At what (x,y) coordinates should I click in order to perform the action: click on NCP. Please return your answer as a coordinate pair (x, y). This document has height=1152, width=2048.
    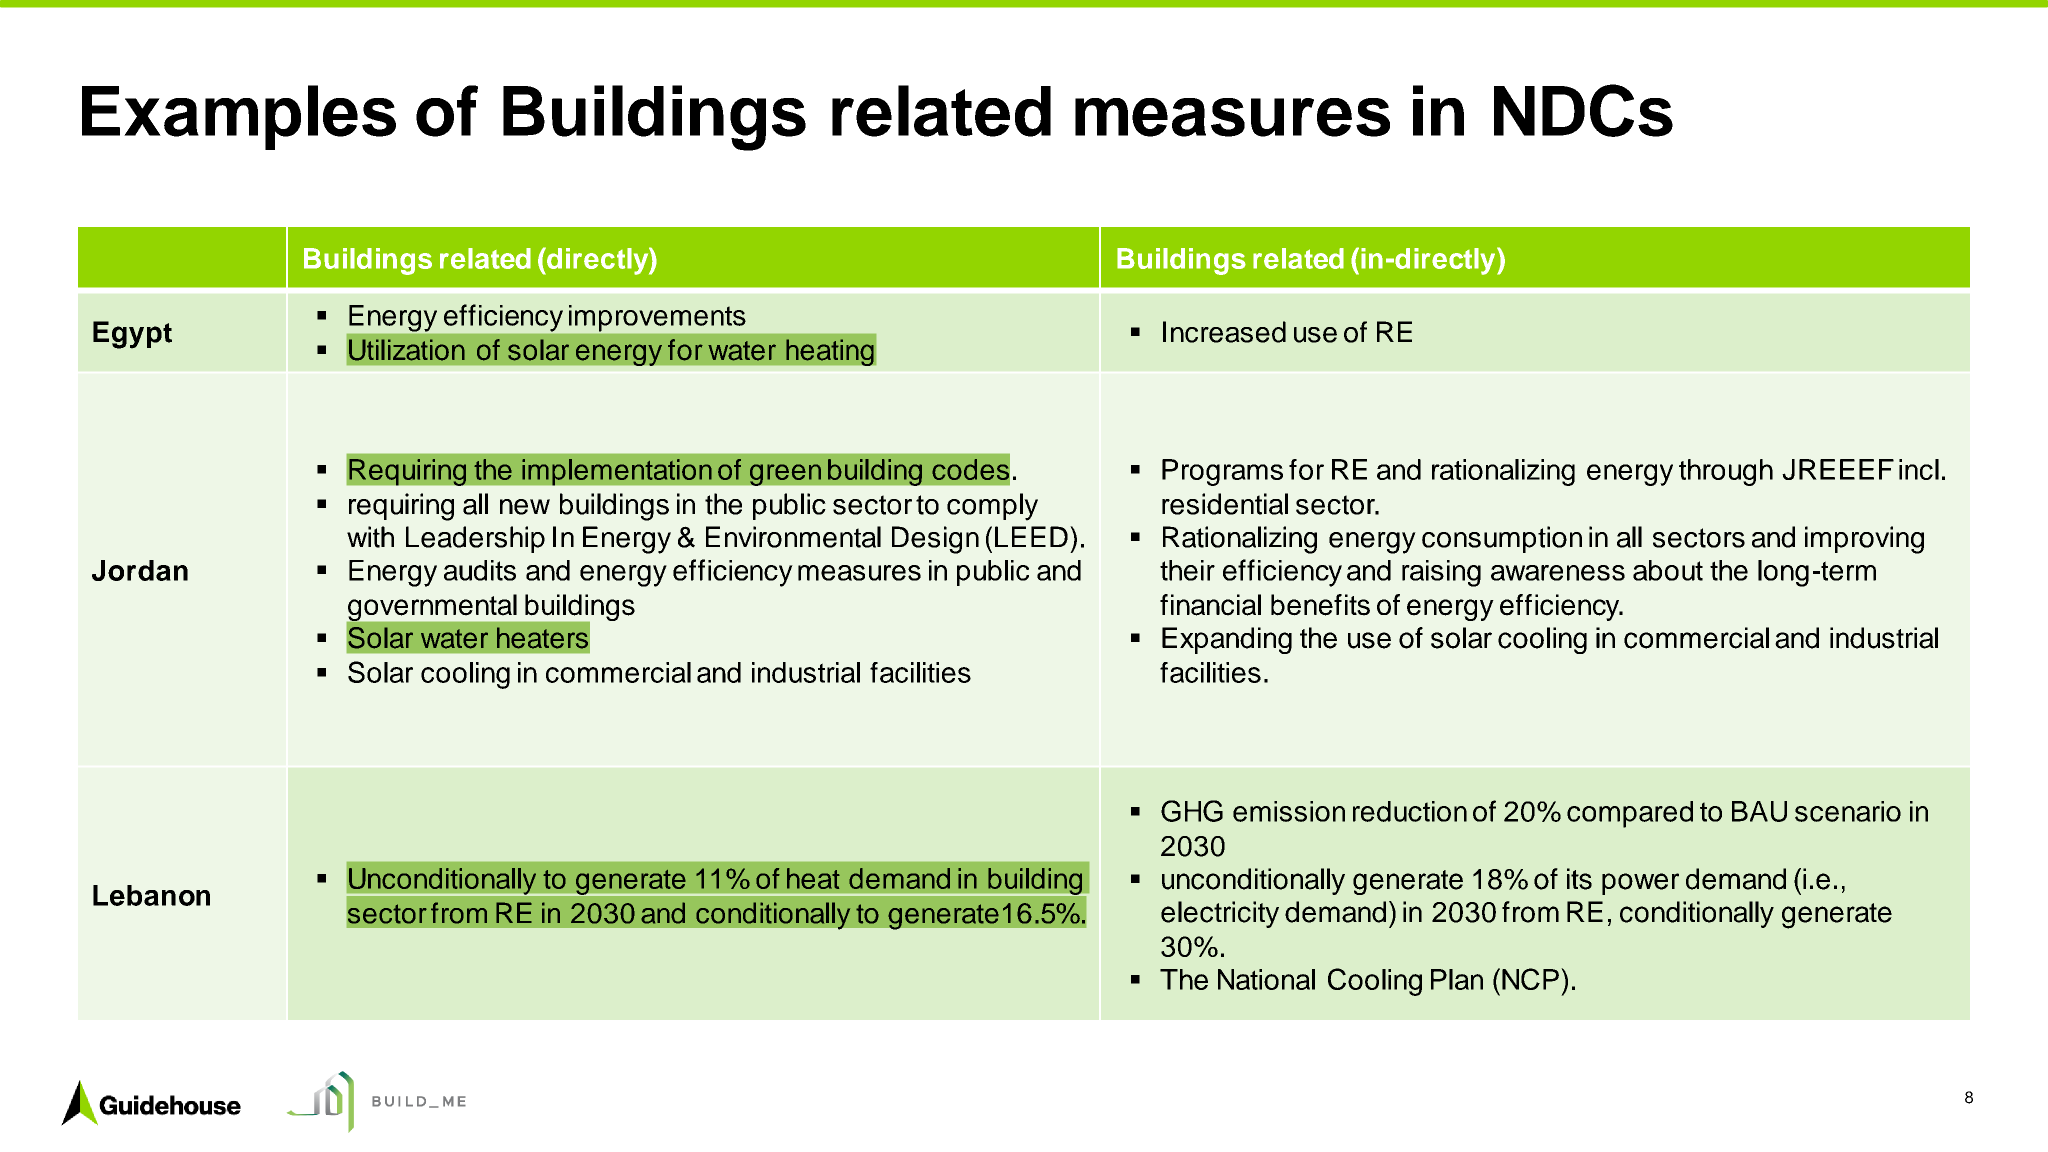
    Looking at the image, I should click on (1530, 979).
